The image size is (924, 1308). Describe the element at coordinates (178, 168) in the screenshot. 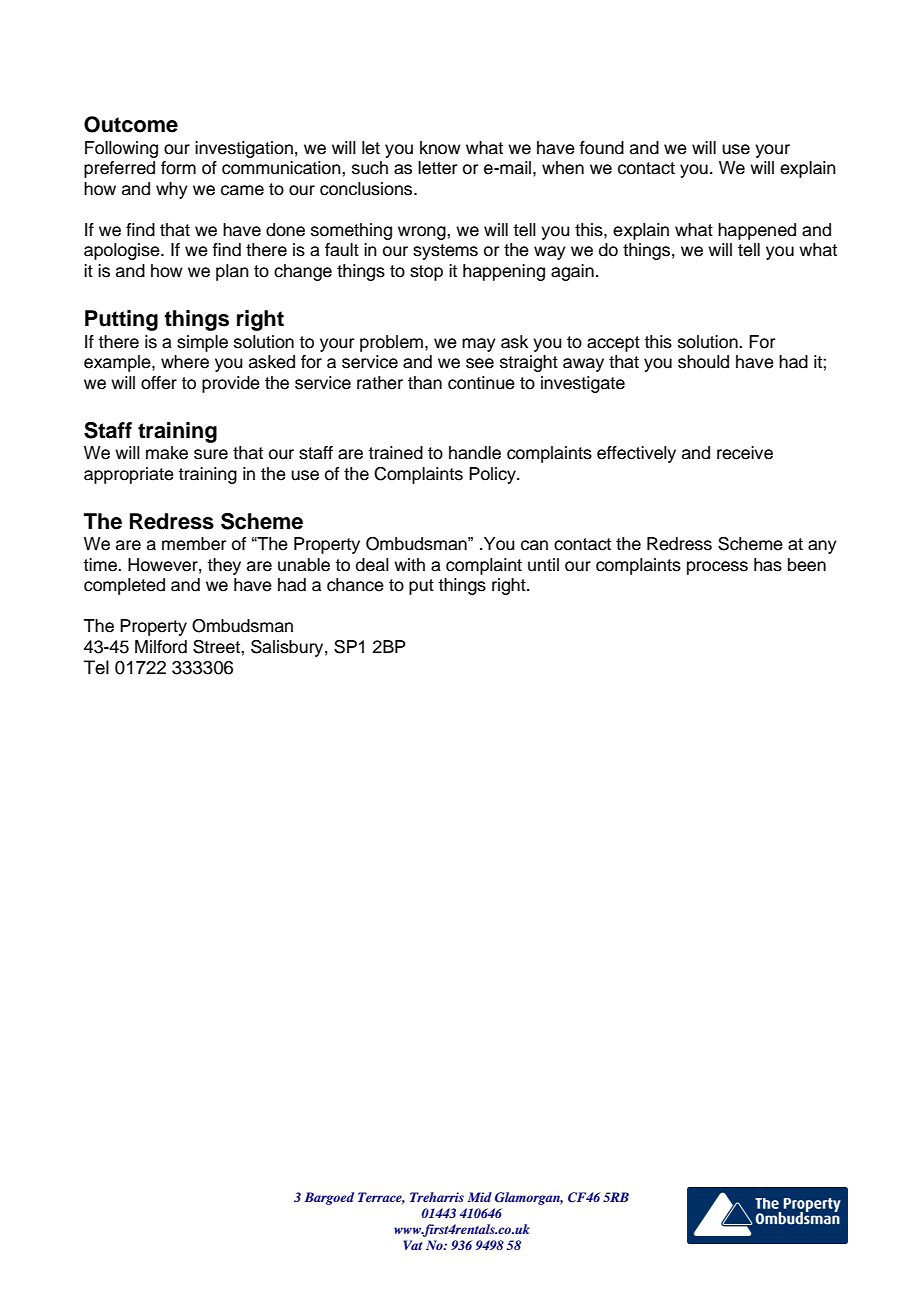

I see `form` at that location.
